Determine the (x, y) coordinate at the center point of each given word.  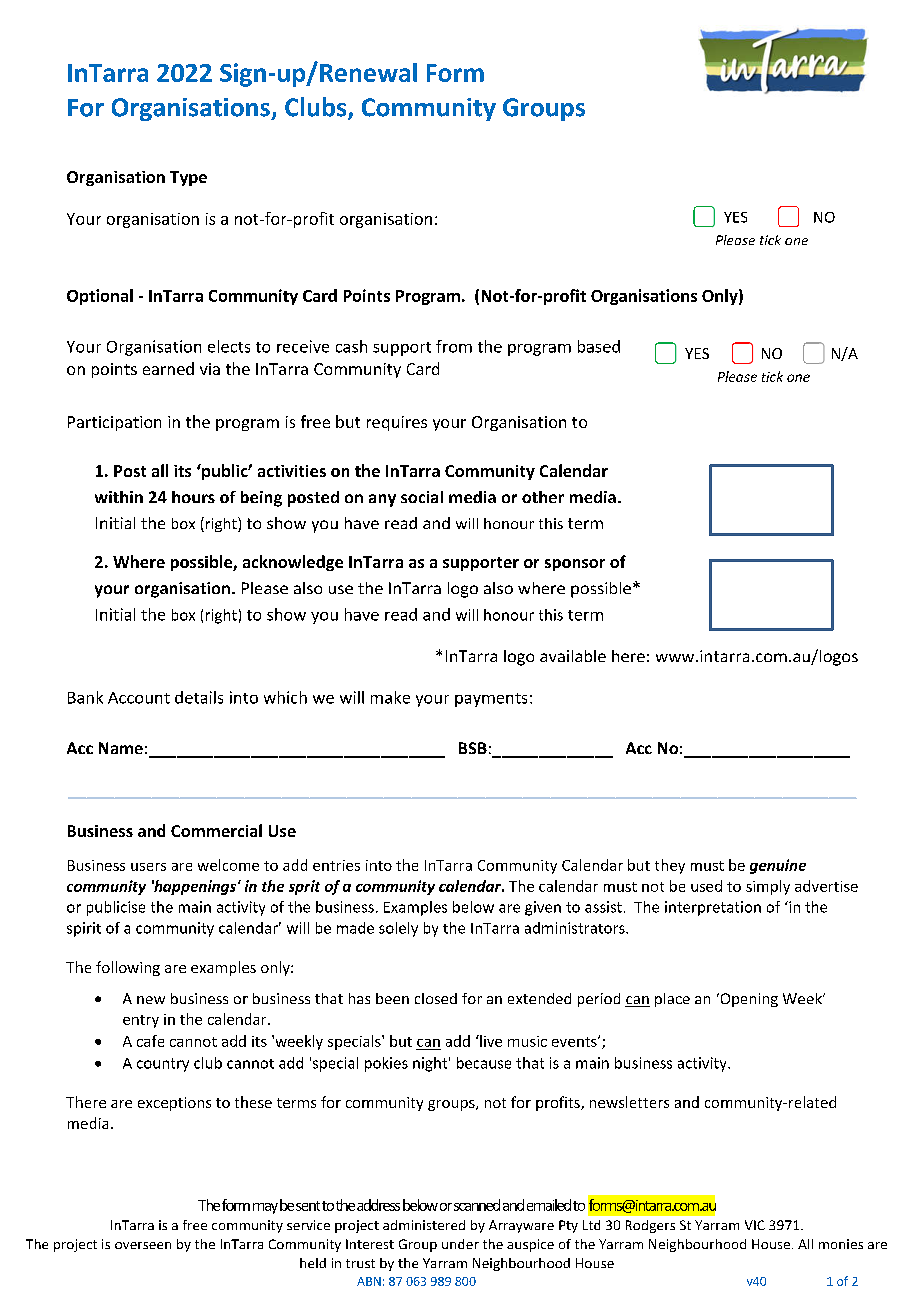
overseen (143, 1245)
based (599, 346)
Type (188, 178)
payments (491, 700)
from (454, 346)
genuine (778, 866)
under (460, 1244)
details (199, 697)
